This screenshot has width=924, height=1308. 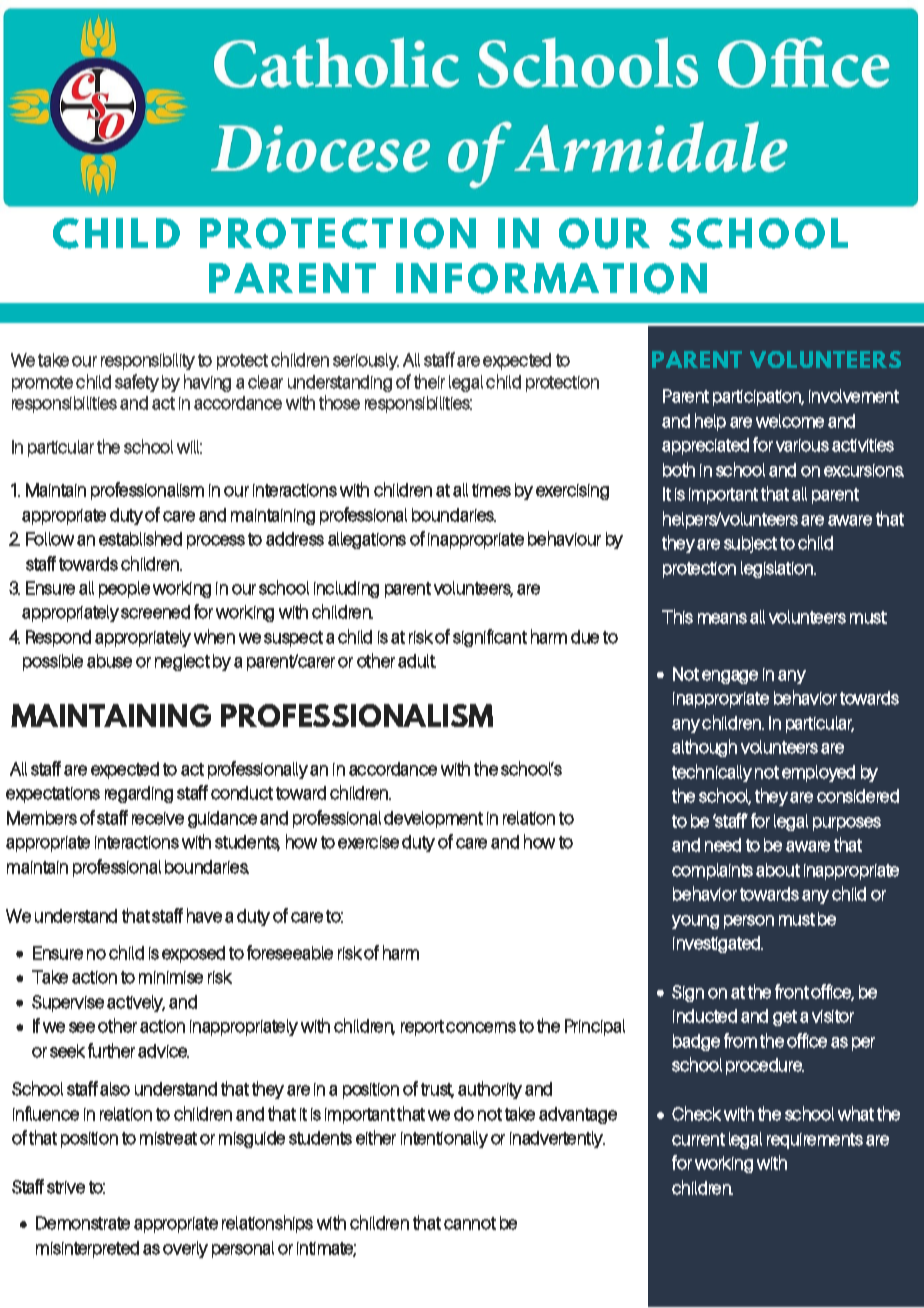 I want to click on screened, so click(x=155, y=612).
